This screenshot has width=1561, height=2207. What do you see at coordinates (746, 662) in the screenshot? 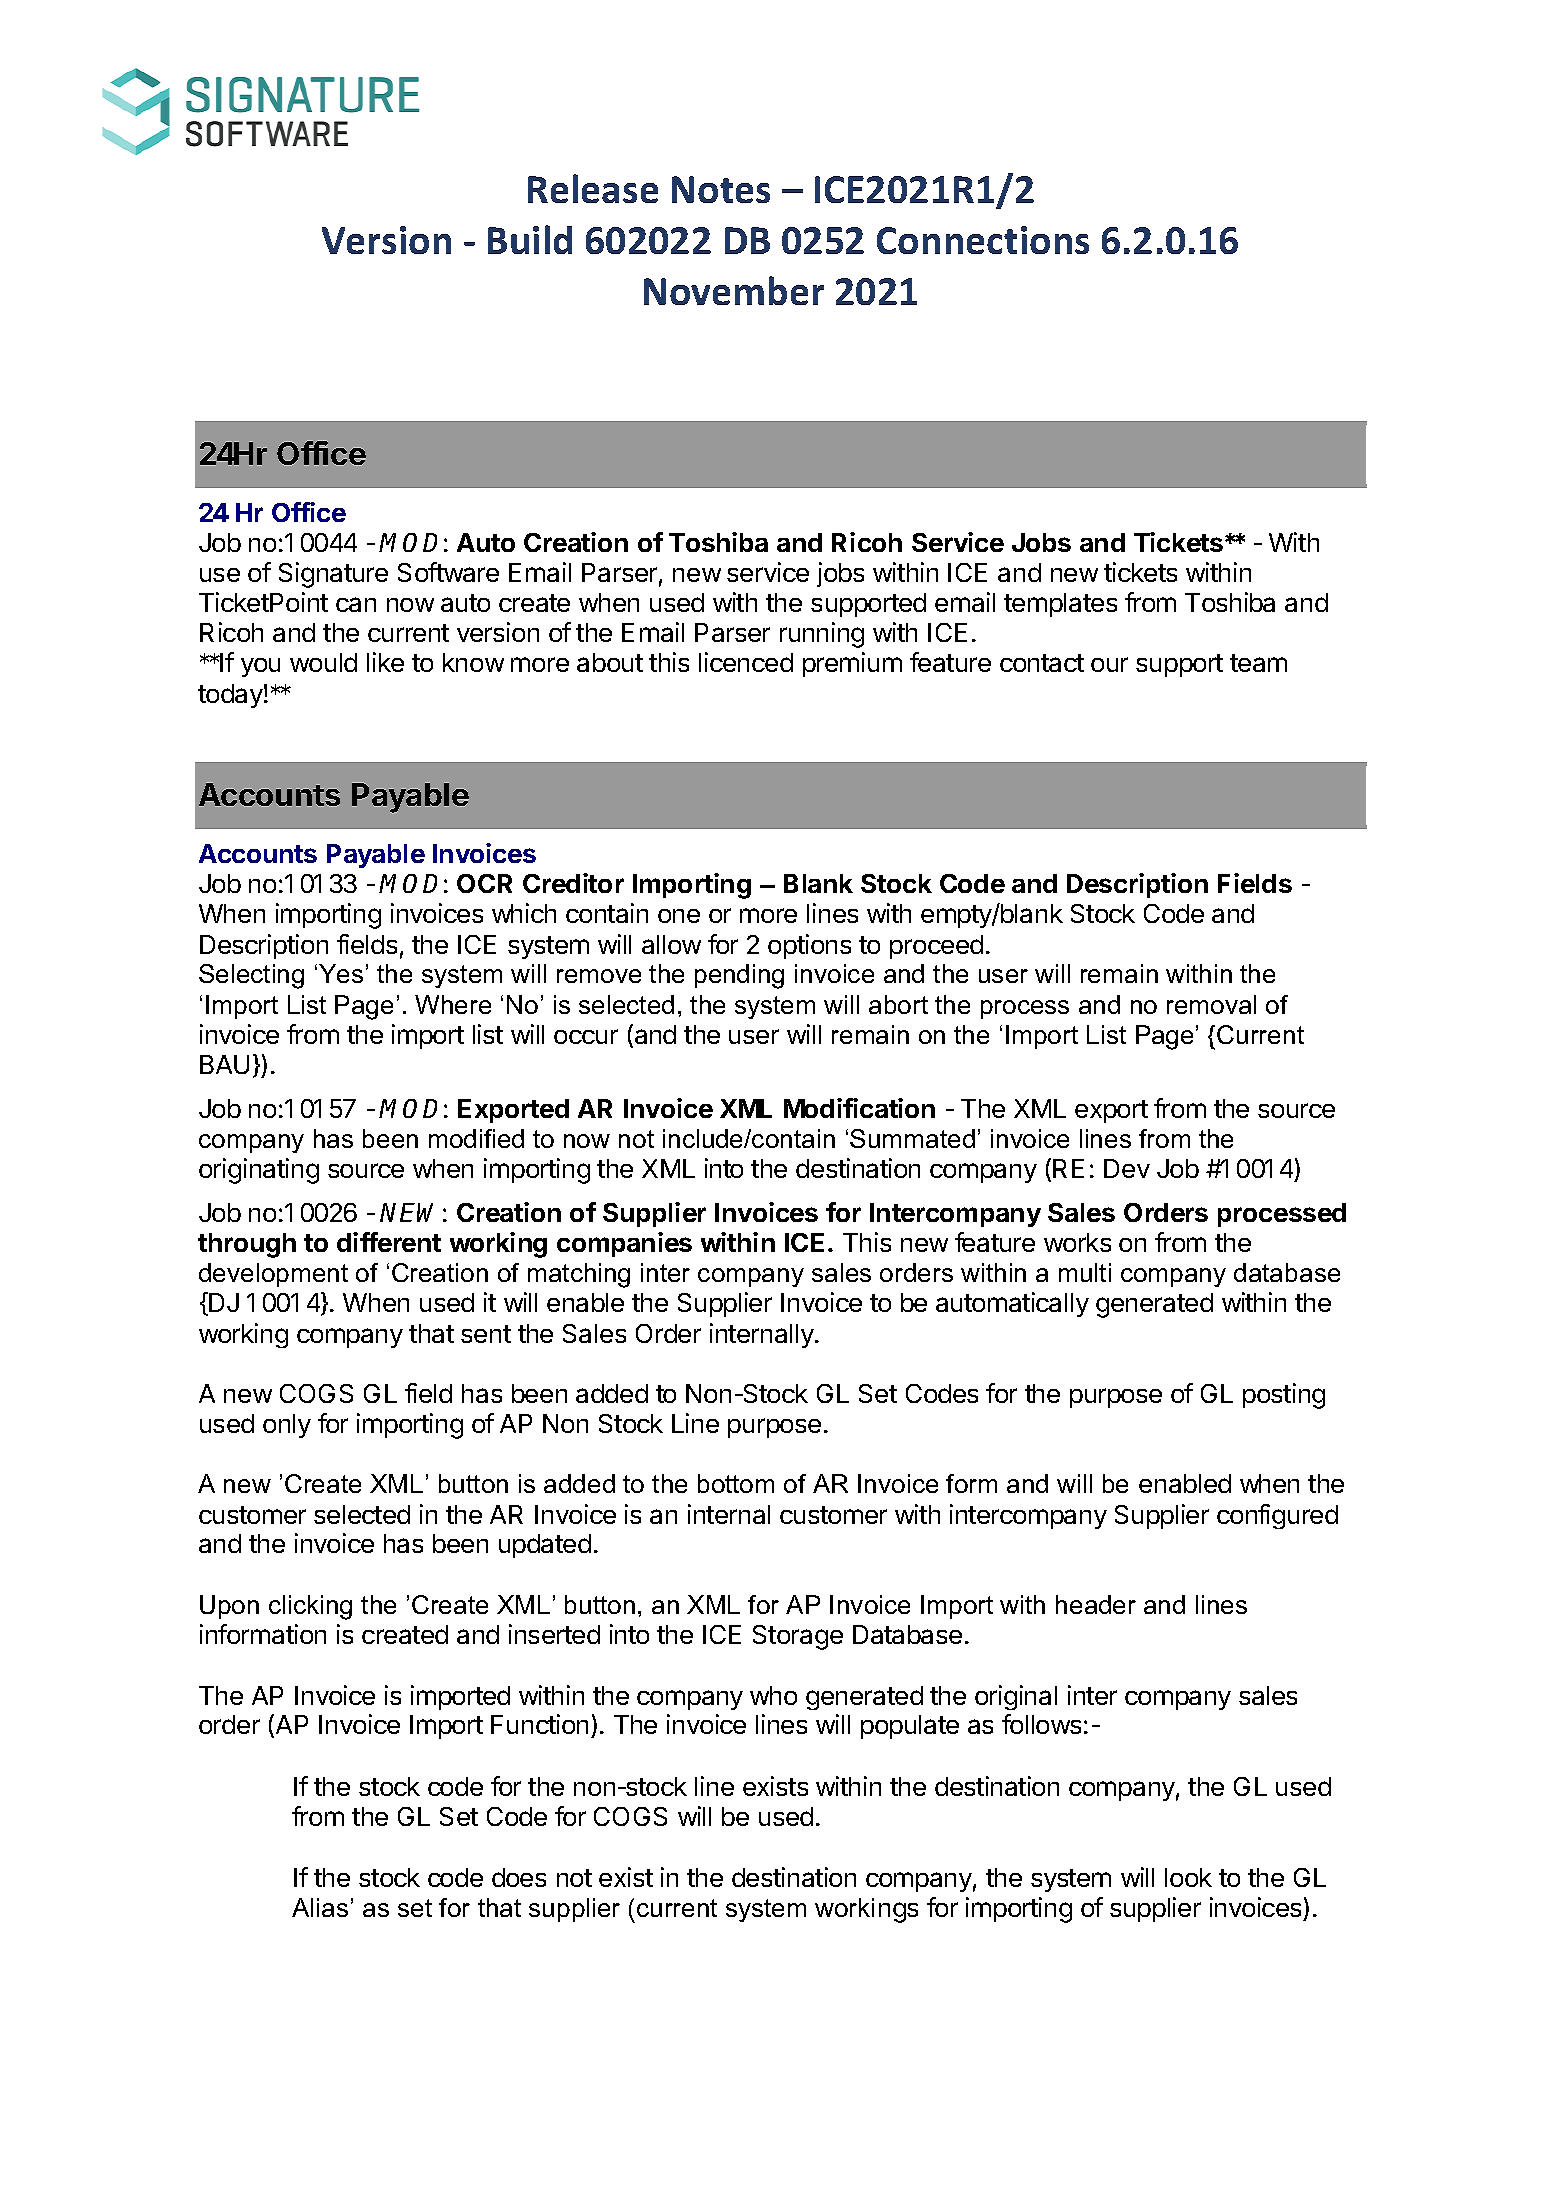
I see `licenced` at bounding box center [746, 662].
